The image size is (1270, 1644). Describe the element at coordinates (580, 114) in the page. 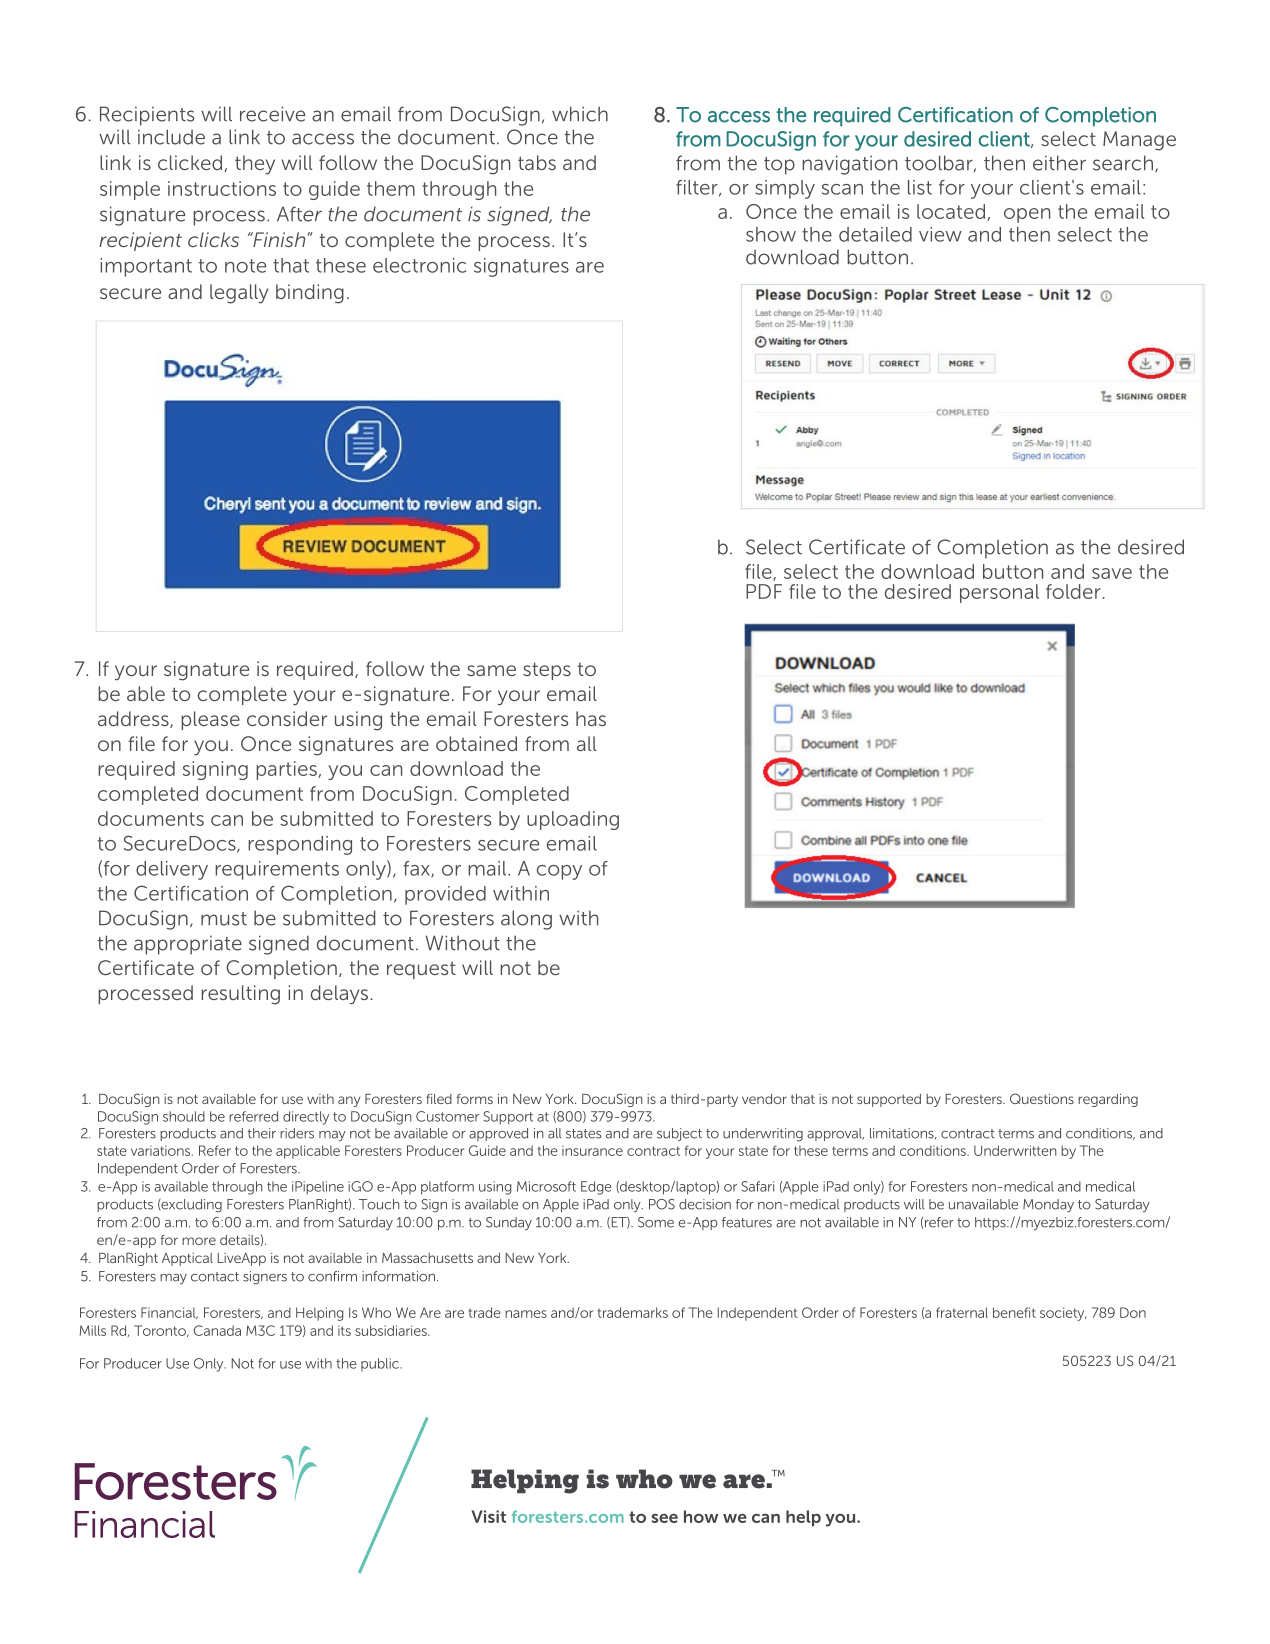

I see `which` at that location.
